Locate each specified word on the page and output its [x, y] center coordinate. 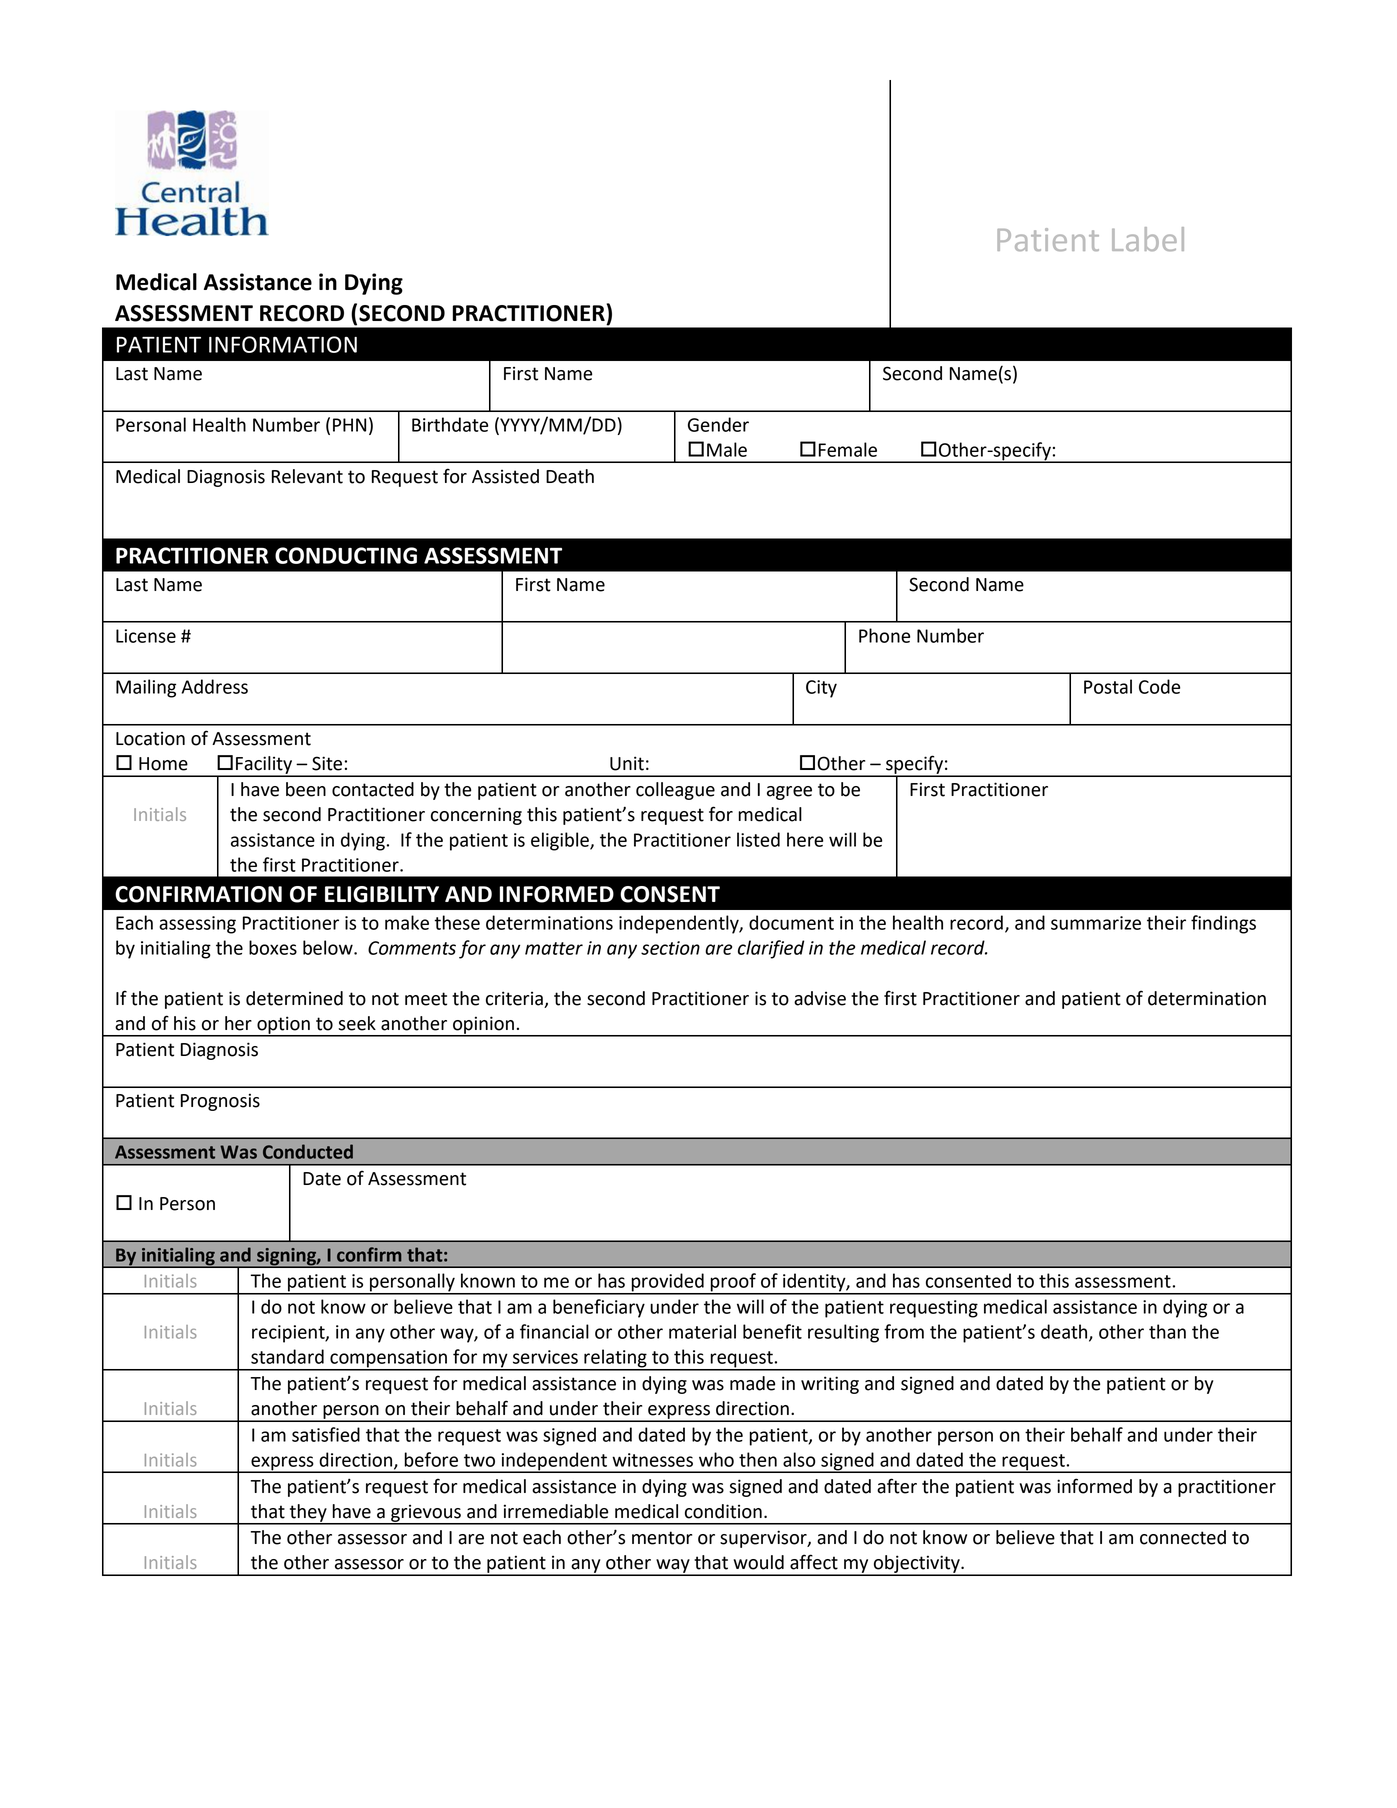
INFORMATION [283, 344]
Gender [718, 424]
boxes [273, 947]
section [670, 948]
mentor [662, 1538]
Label [1148, 239]
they [308, 1514]
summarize [1096, 923]
